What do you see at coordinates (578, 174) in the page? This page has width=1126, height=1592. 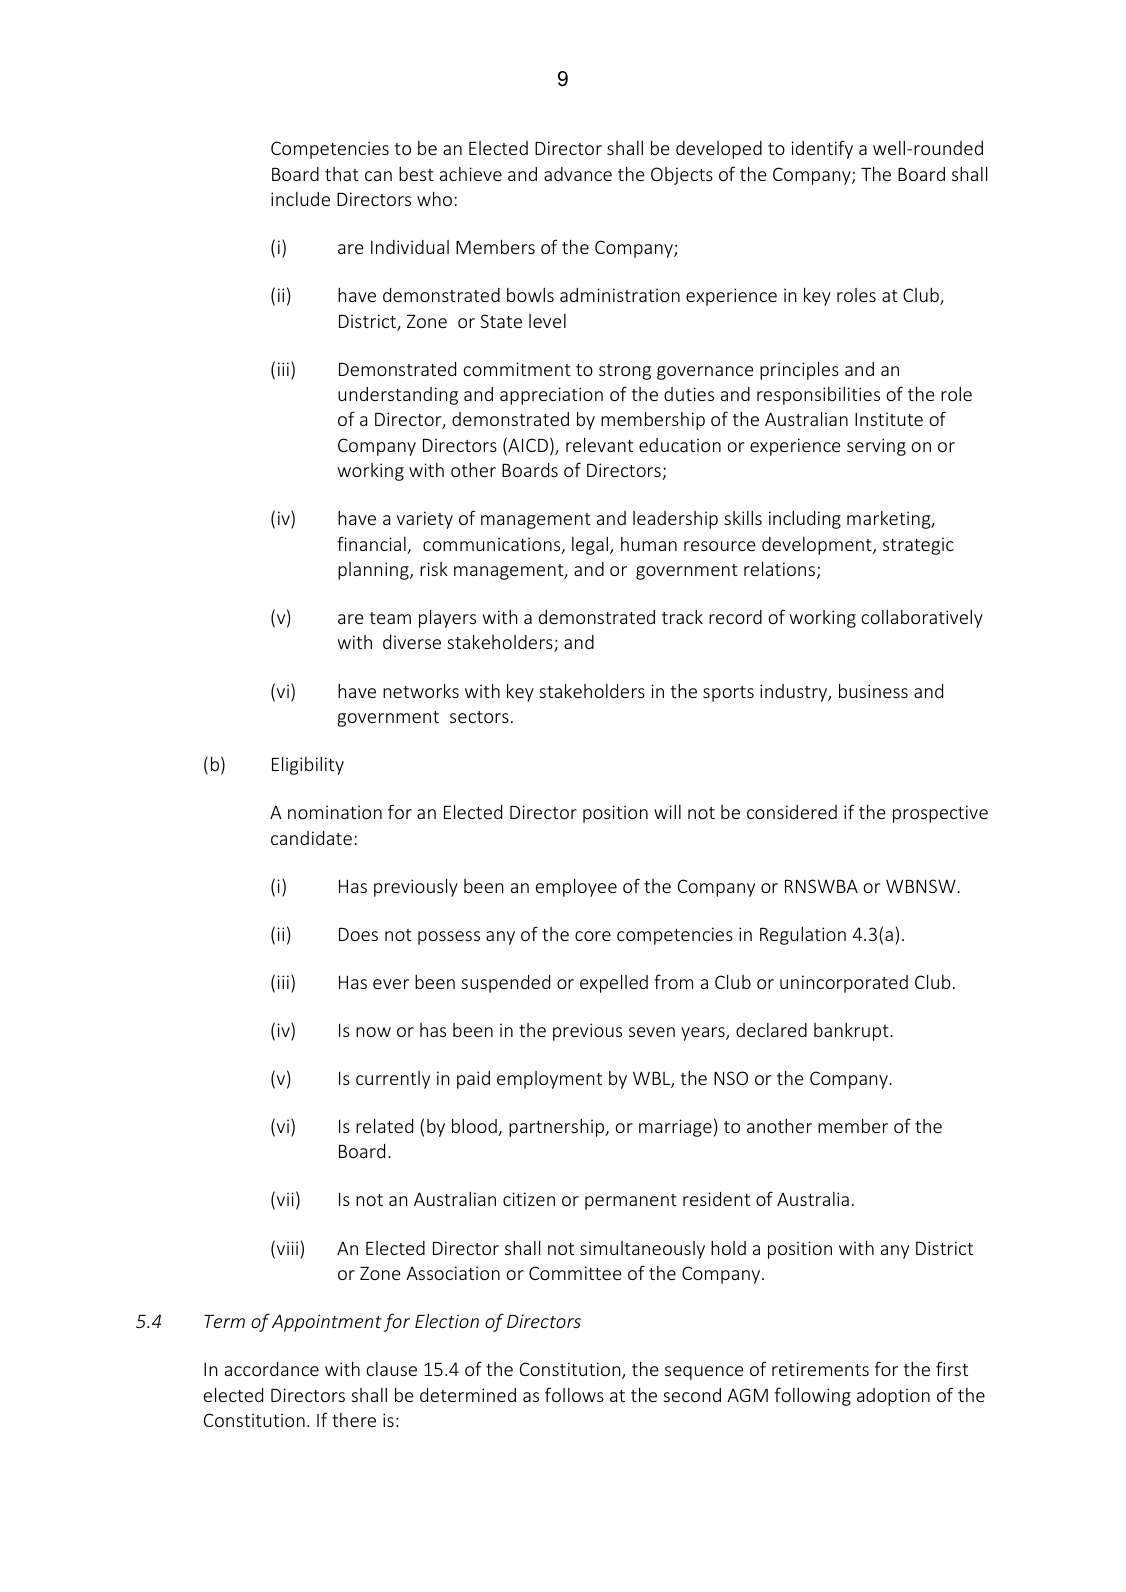 I see `advance` at bounding box center [578, 174].
